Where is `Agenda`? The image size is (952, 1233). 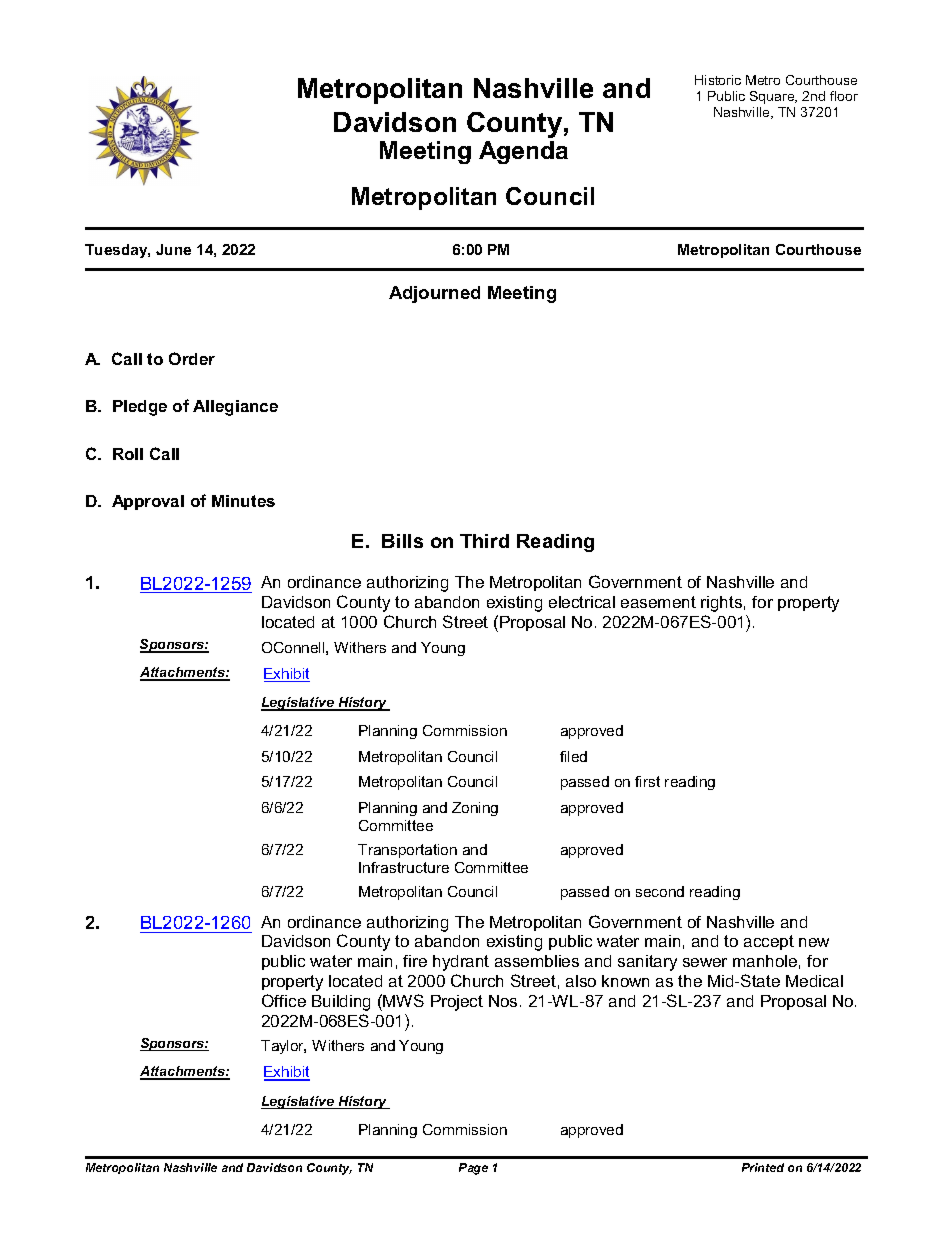
Agenda is located at coordinates (523, 152).
